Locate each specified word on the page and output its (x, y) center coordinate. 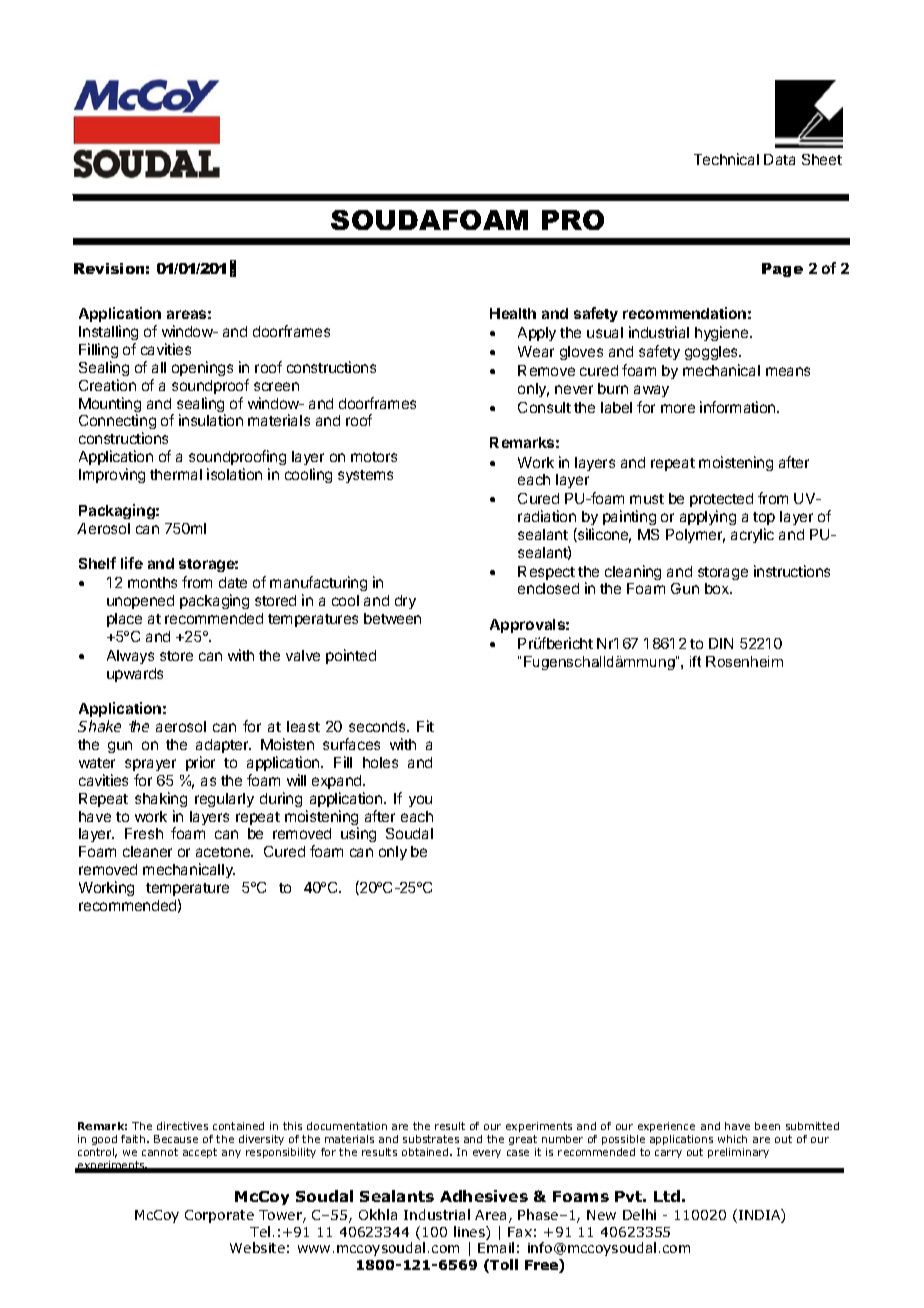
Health (513, 313)
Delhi (639, 1214)
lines (470, 1233)
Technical (726, 159)
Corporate (219, 1216)
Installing (108, 334)
